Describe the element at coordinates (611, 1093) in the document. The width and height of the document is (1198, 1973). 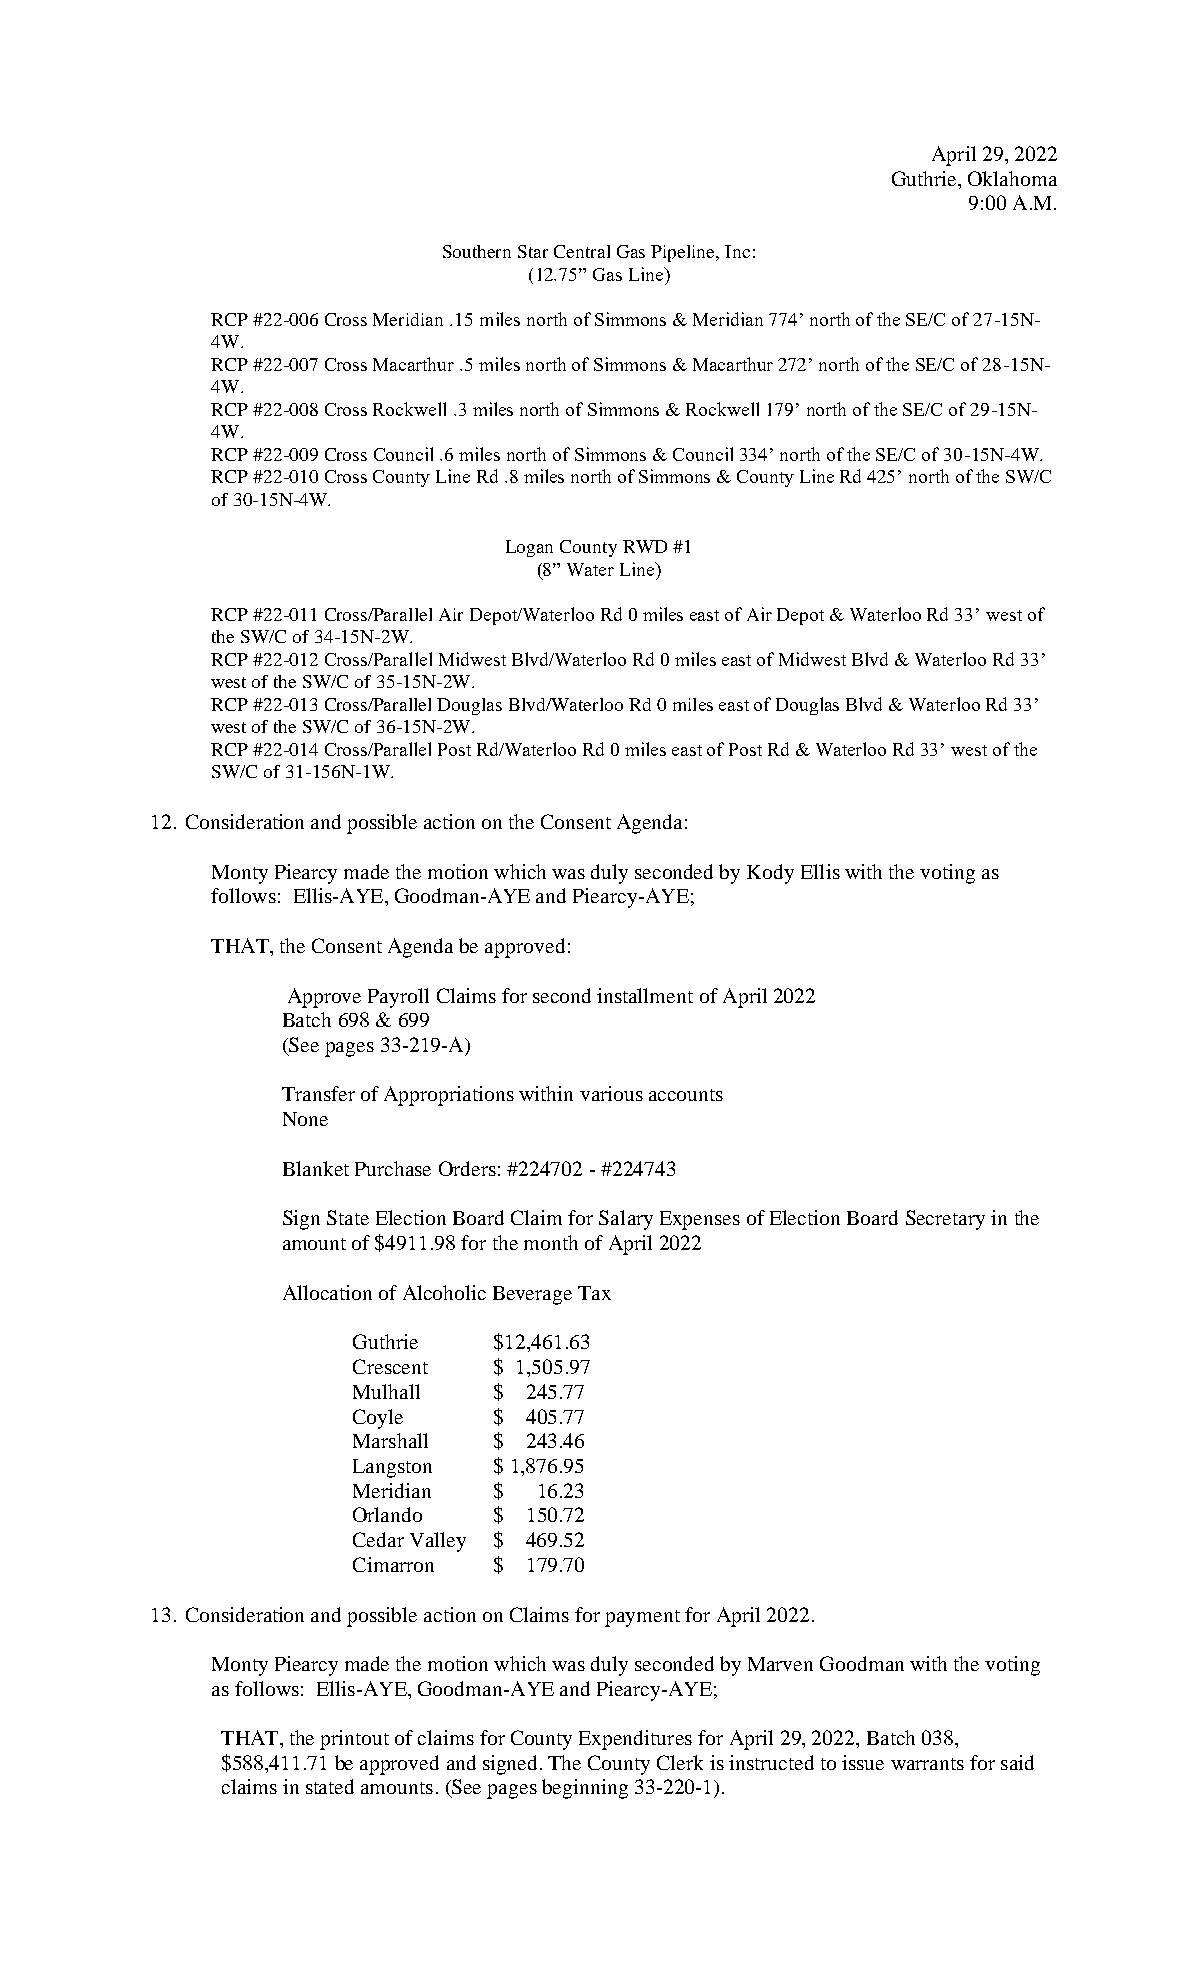
I see `various` at that location.
